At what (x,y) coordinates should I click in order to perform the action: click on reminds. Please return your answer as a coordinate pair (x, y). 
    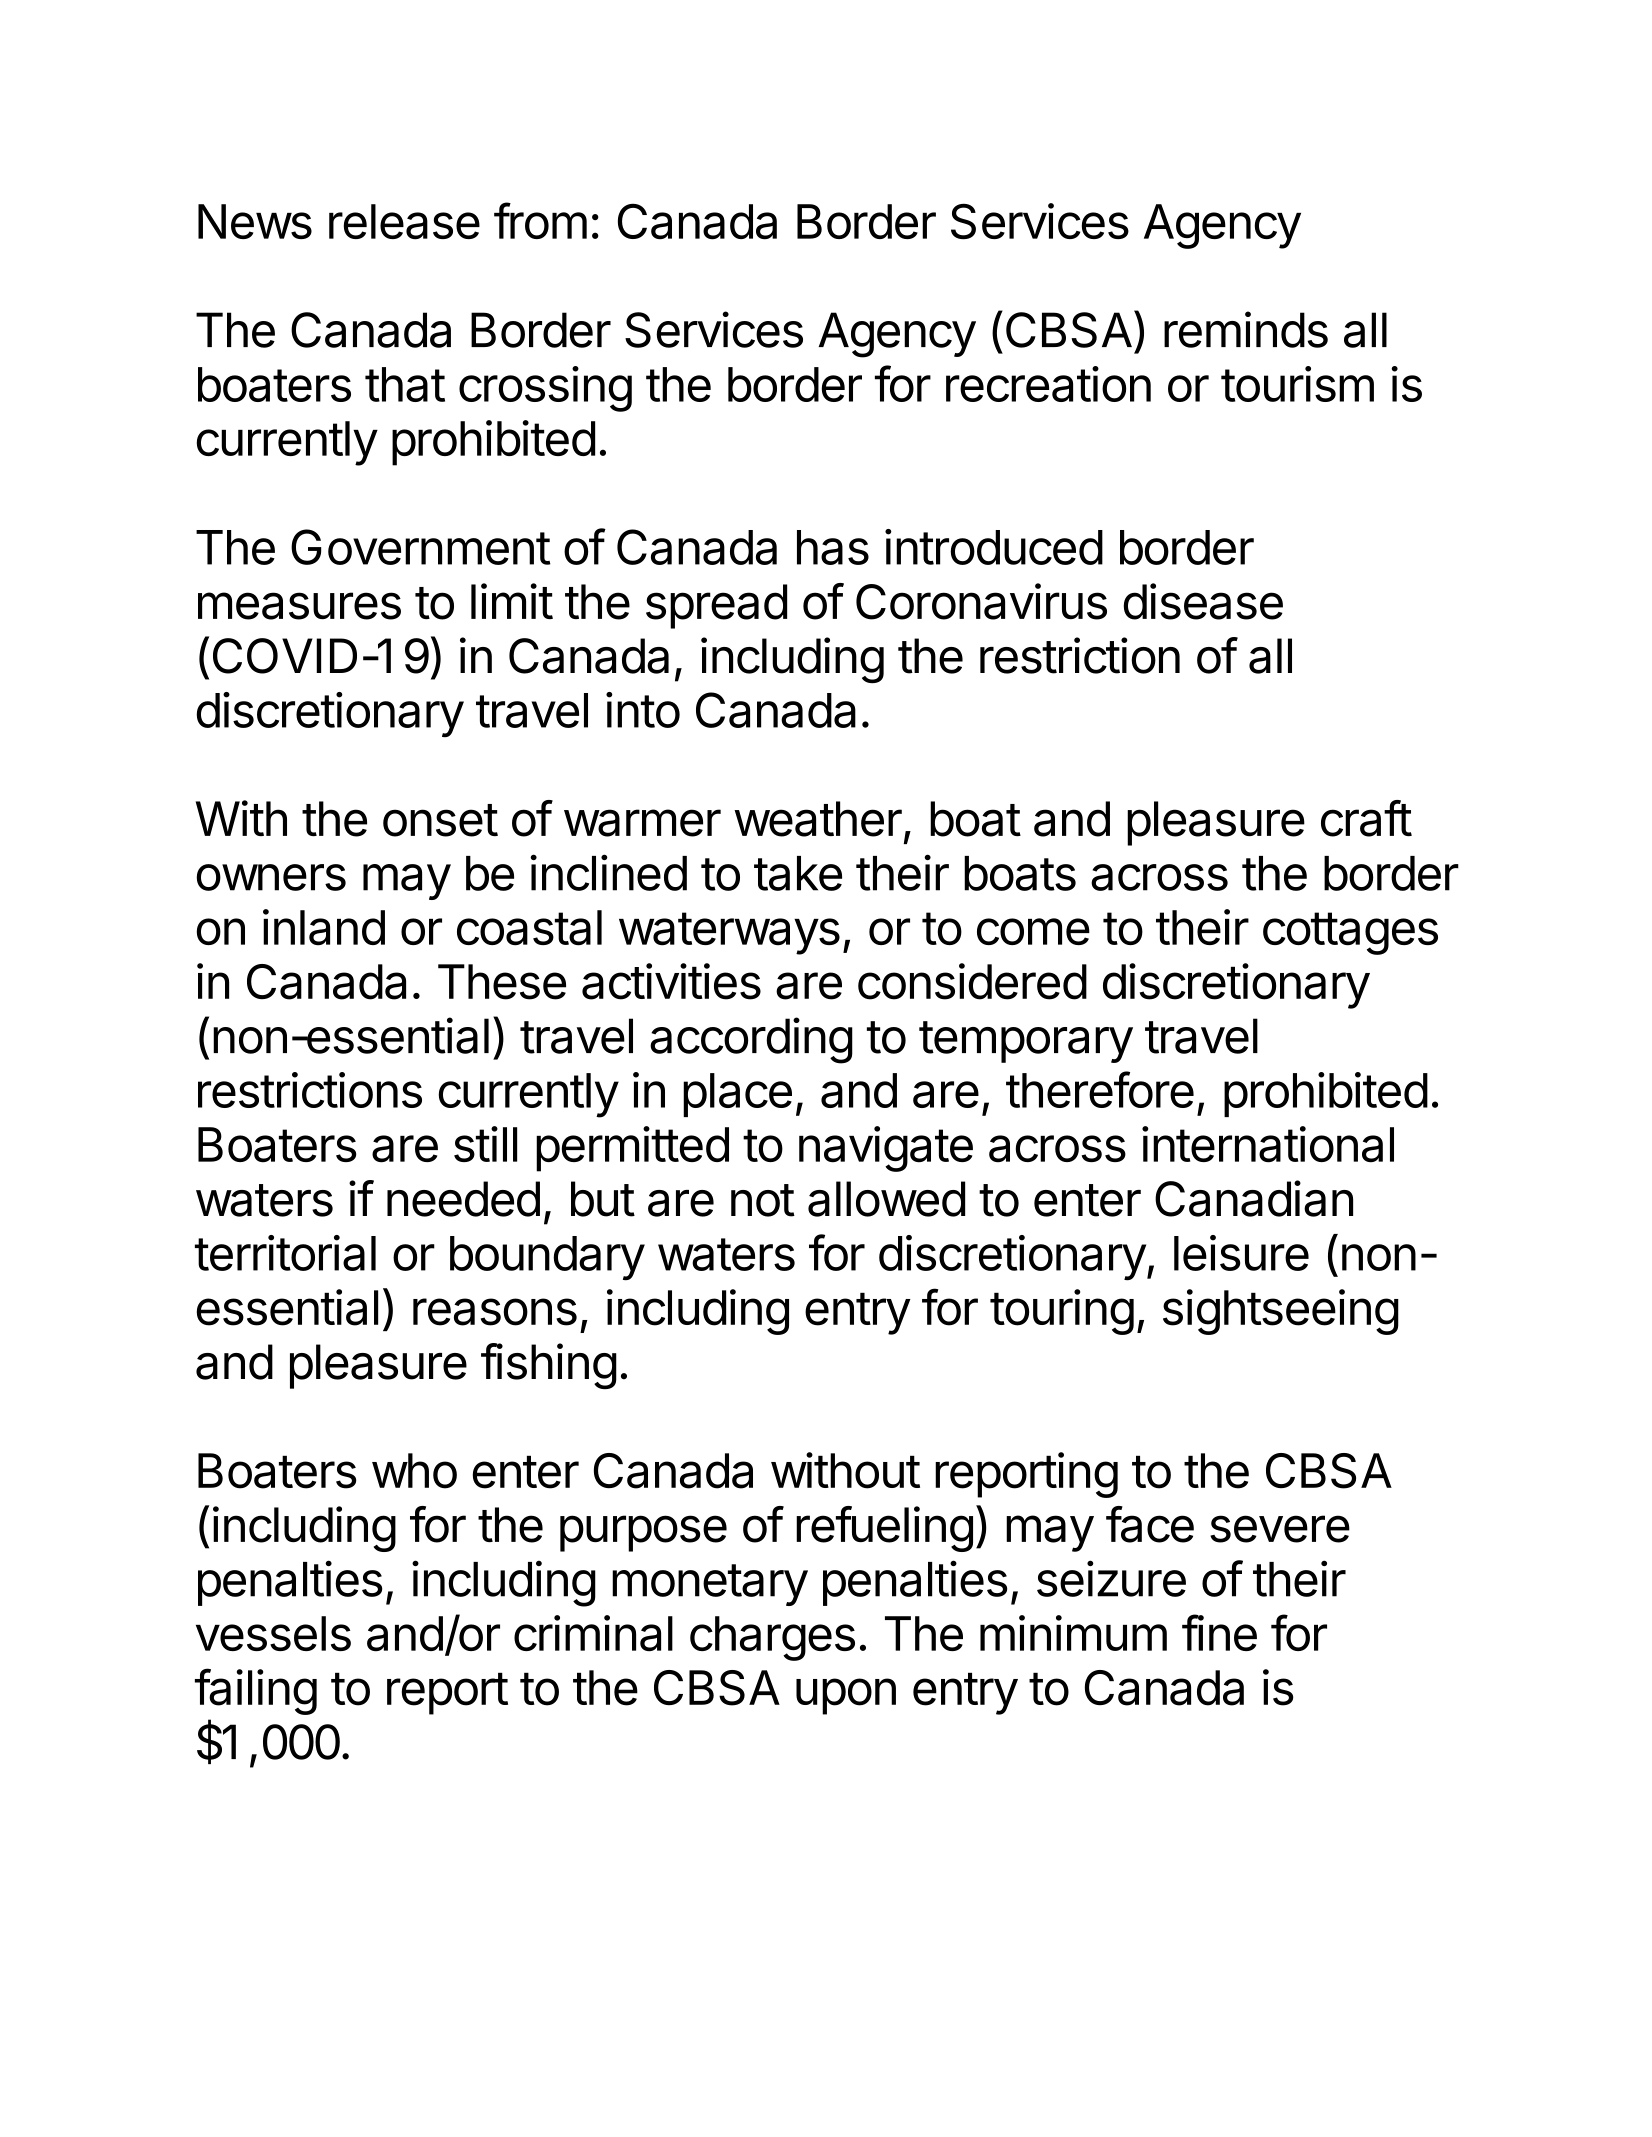
    Looking at the image, I should click on (1246, 329).
